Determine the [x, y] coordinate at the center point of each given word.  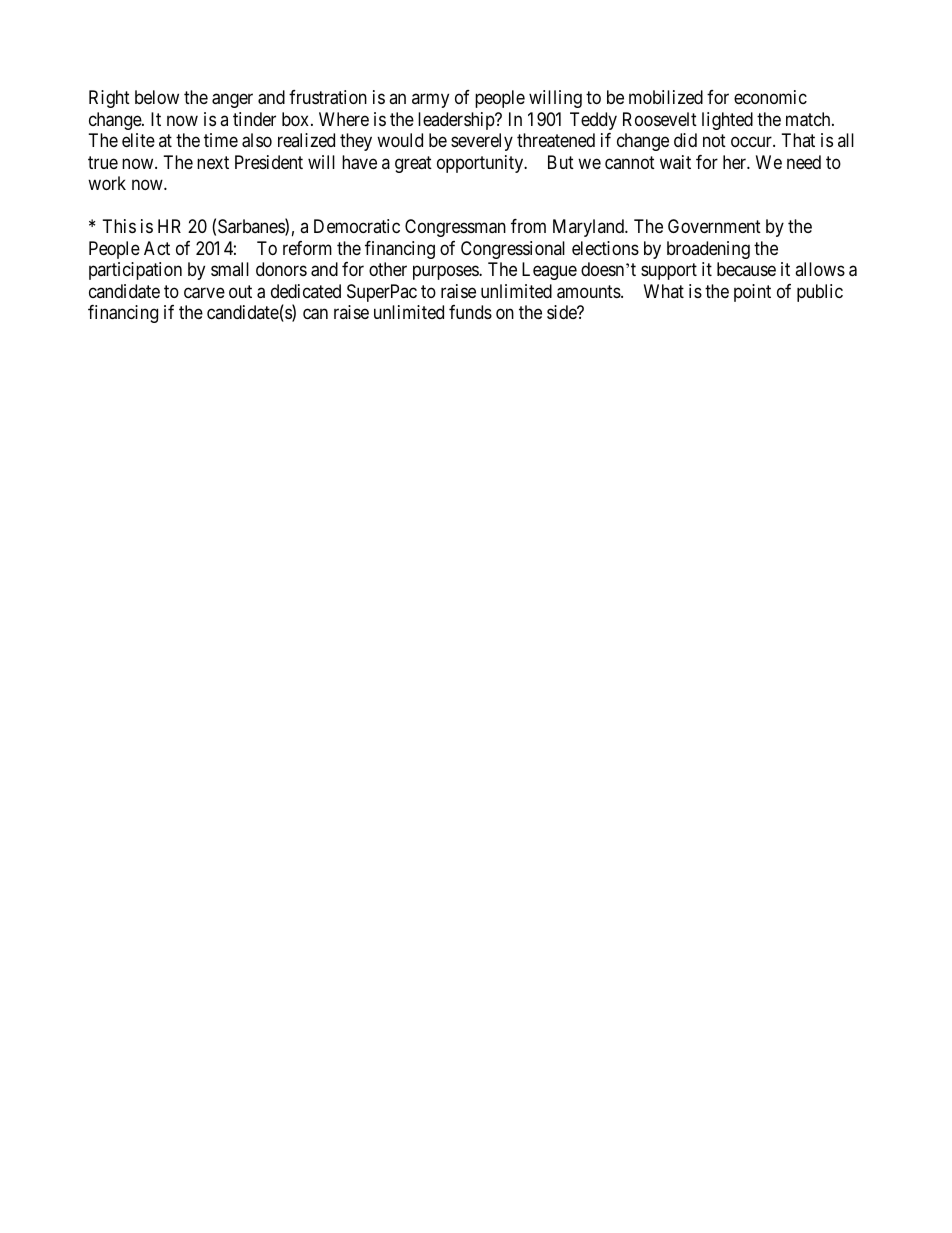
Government [714, 226]
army [430, 101]
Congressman [455, 228]
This [119, 226]
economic [770, 97]
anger [232, 101]
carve [204, 293]
